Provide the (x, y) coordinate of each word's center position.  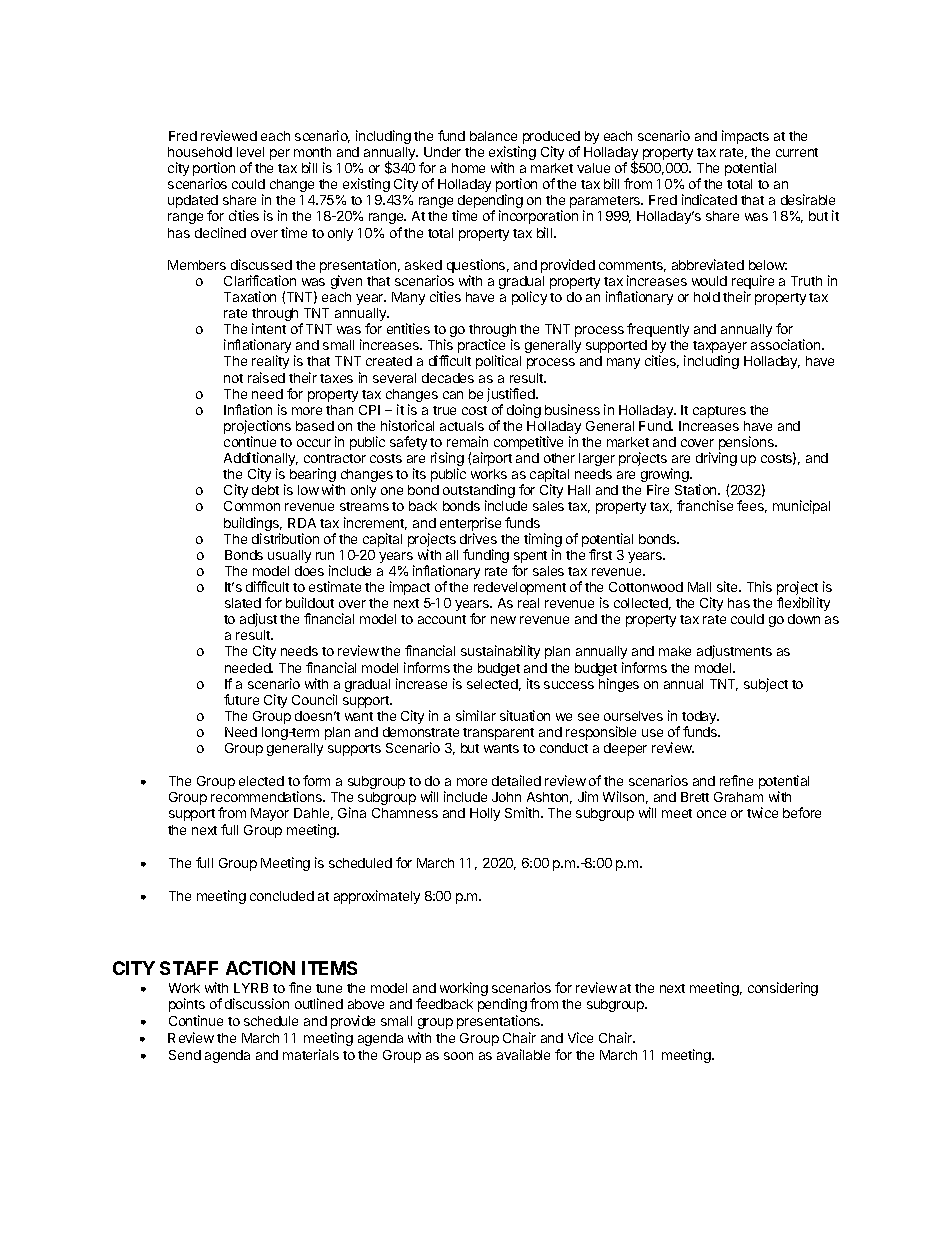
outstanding (479, 492)
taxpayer (720, 348)
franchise (705, 505)
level (250, 152)
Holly (485, 814)
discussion (257, 1003)
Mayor (270, 814)
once (711, 814)
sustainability (500, 652)
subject (766, 685)
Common (252, 506)
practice (481, 347)
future (241, 699)
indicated (709, 199)
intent (269, 328)
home (468, 168)
